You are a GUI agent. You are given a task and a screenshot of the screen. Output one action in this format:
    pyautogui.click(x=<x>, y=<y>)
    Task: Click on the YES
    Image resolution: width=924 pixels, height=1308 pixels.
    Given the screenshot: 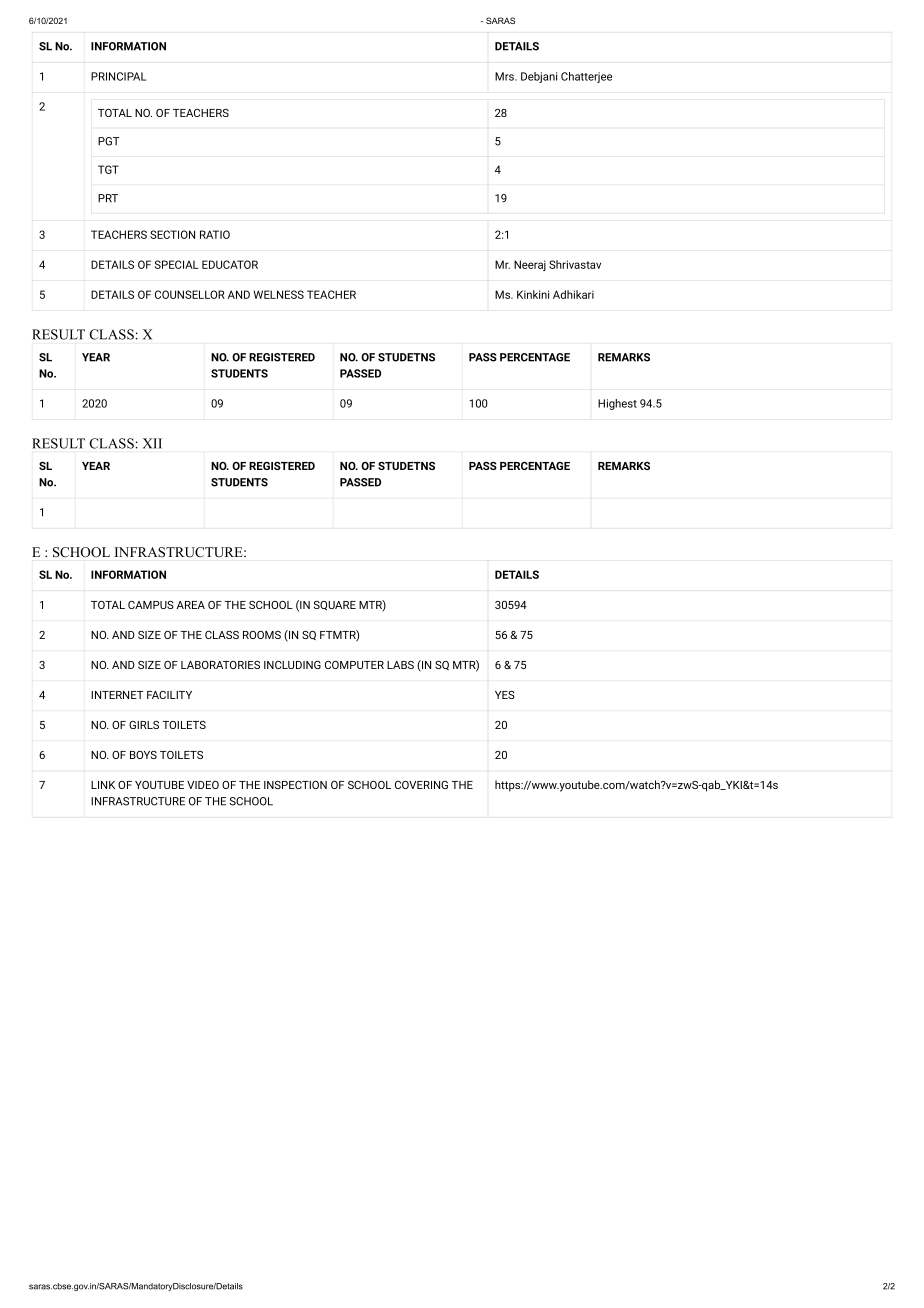 What is the action you would take?
    pyautogui.click(x=505, y=695)
